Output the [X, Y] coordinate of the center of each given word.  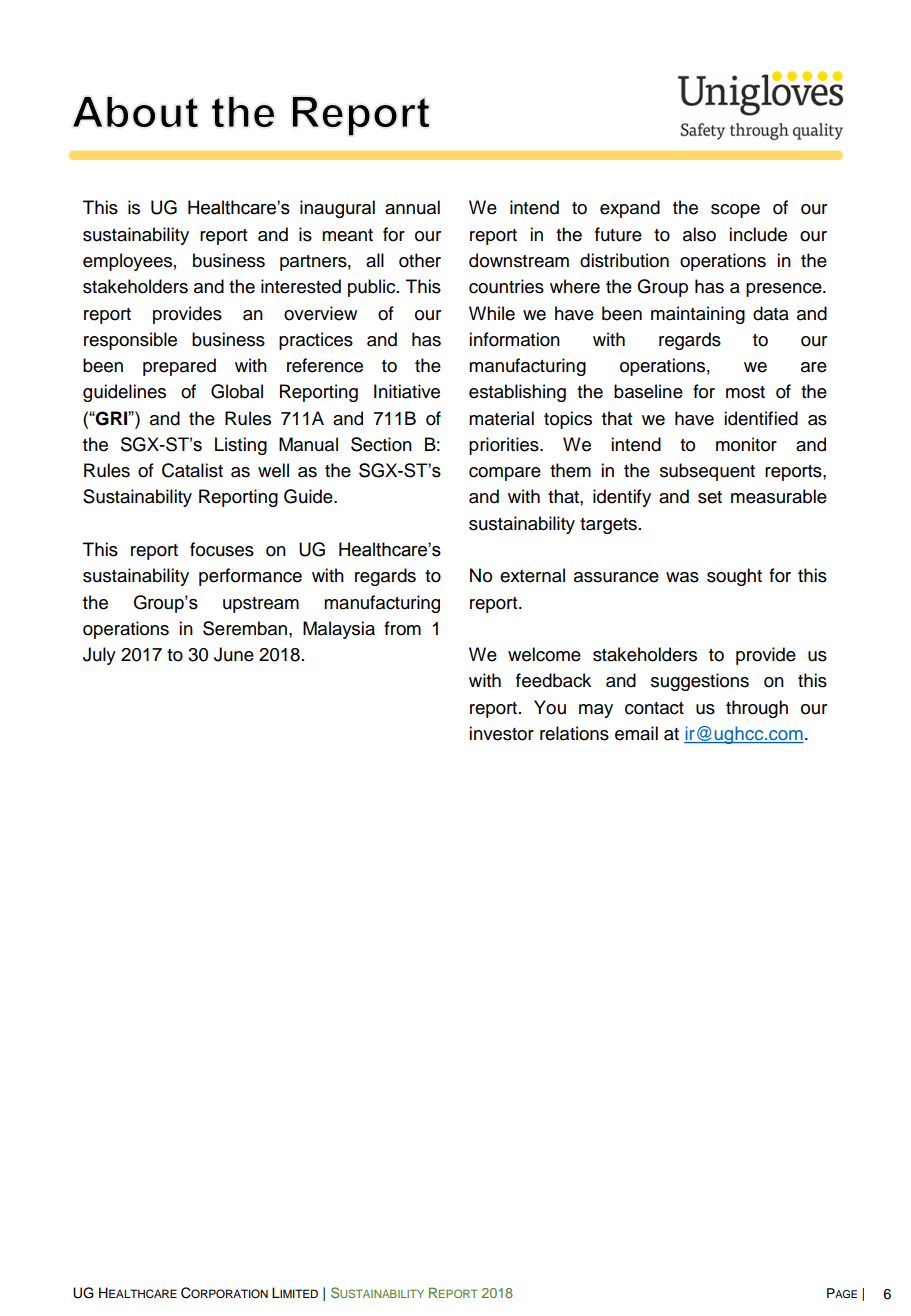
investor [501, 733]
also [699, 234]
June [234, 654]
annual [412, 207]
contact [654, 708]
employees [127, 262]
